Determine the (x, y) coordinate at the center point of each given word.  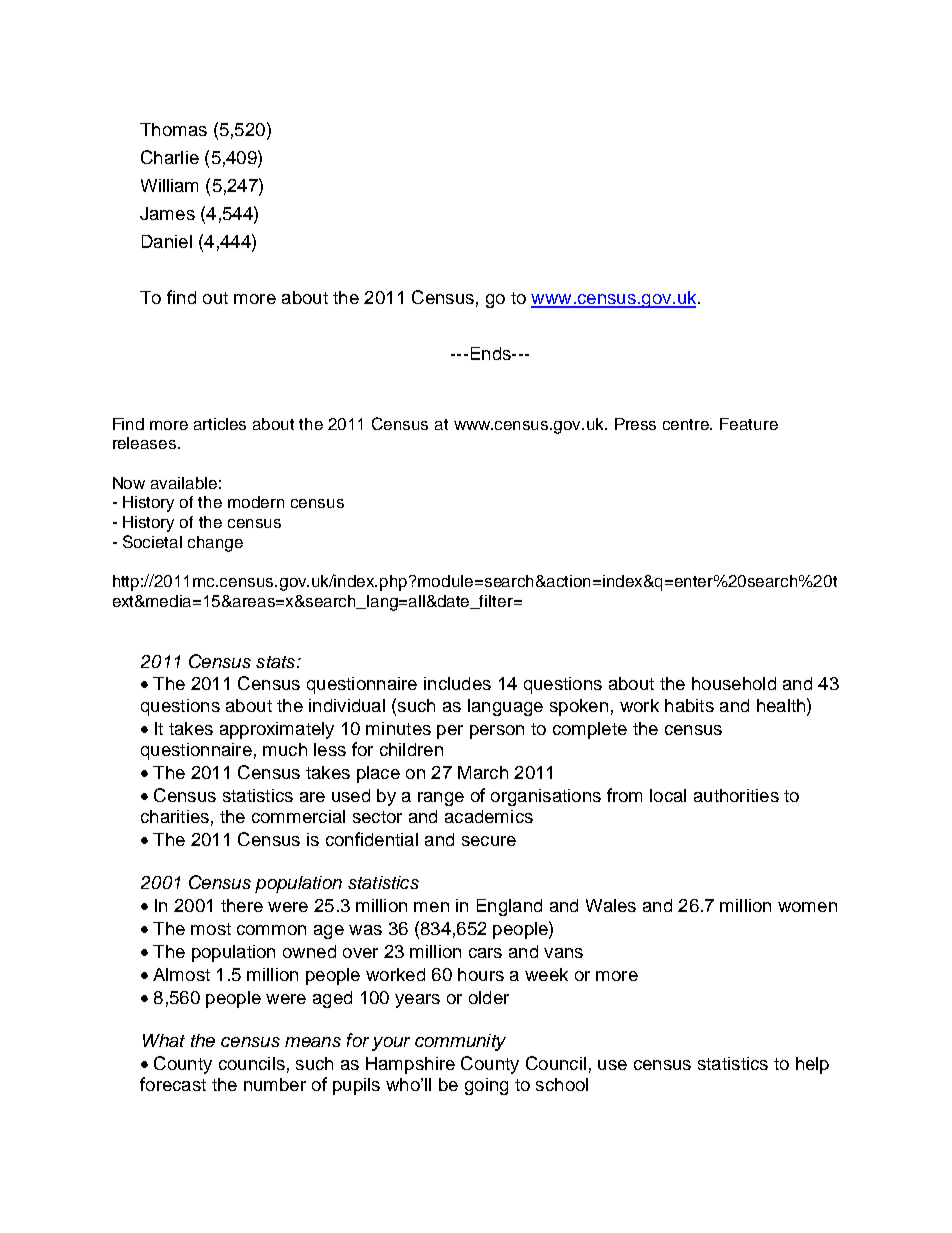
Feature (749, 424)
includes (457, 683)
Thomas (173, 129)
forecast (173, 1084)
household (734, 683)
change (215, 544)
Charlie (170, 157)
